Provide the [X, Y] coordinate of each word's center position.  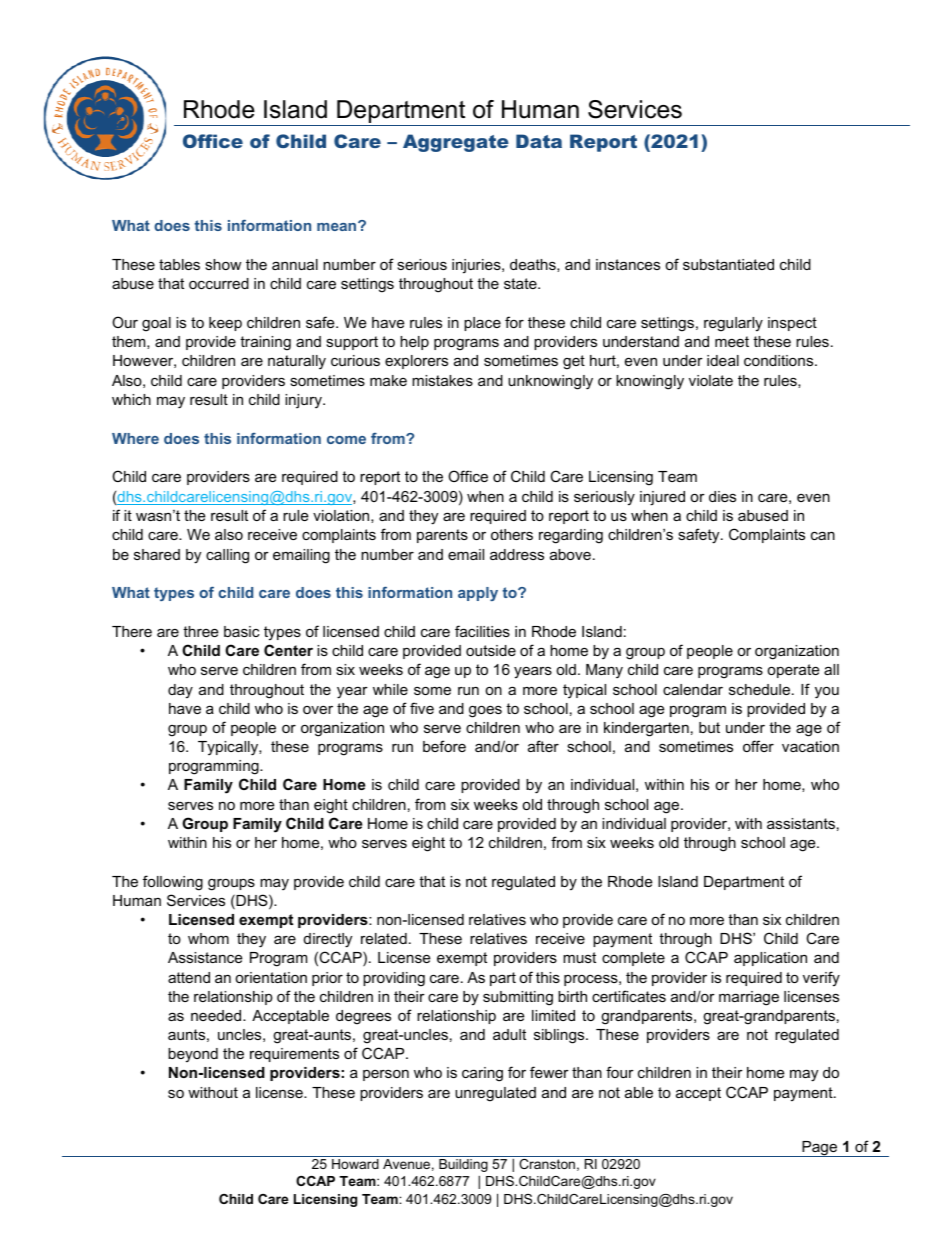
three [200, 631]
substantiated [728, 264]
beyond [193, 1055]
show [223, 264]
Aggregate [456, 143]
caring [482, 1074]
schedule [761, 689]
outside [491, 650]
